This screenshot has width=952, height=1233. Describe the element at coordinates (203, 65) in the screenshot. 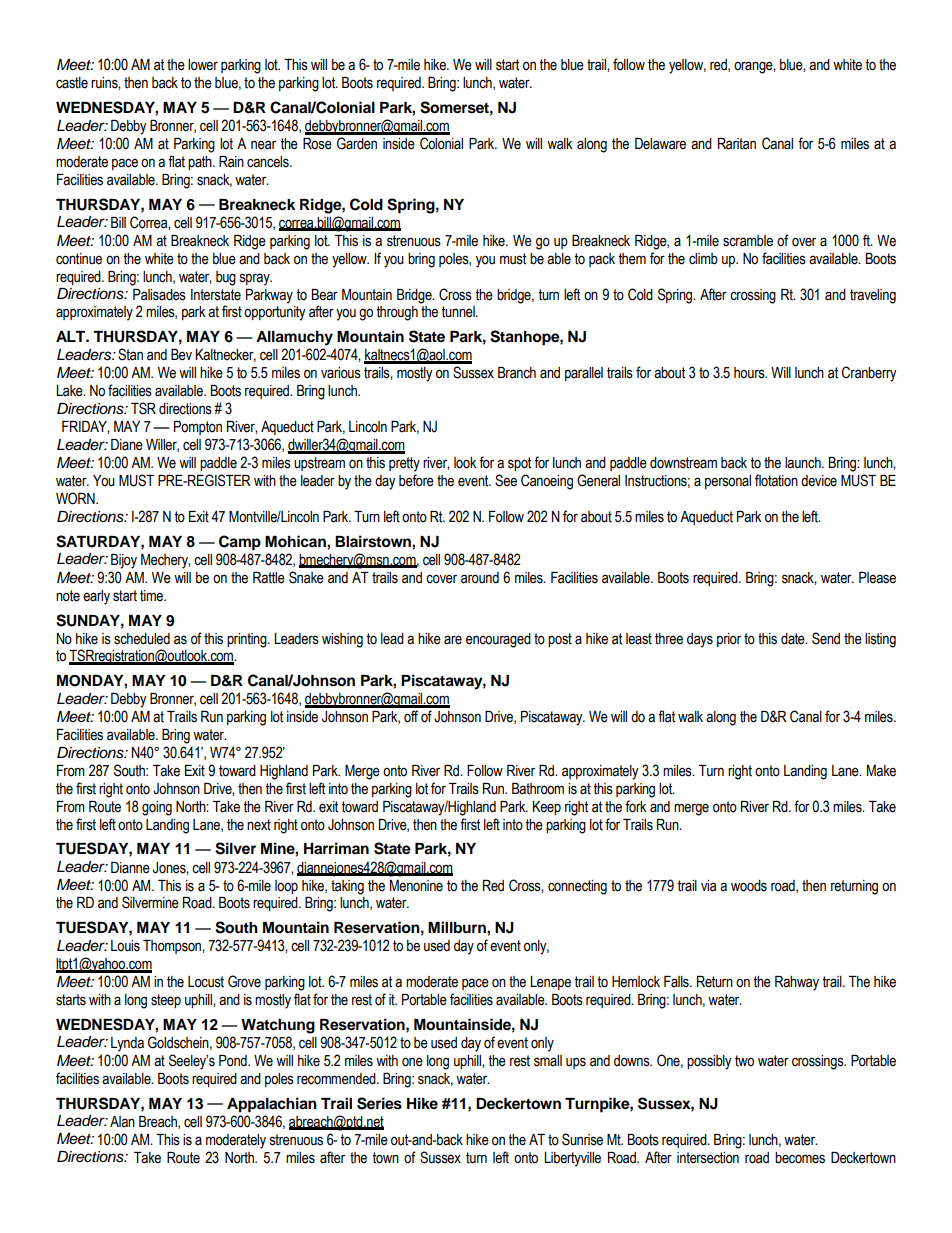

I see `lower` at that location.
